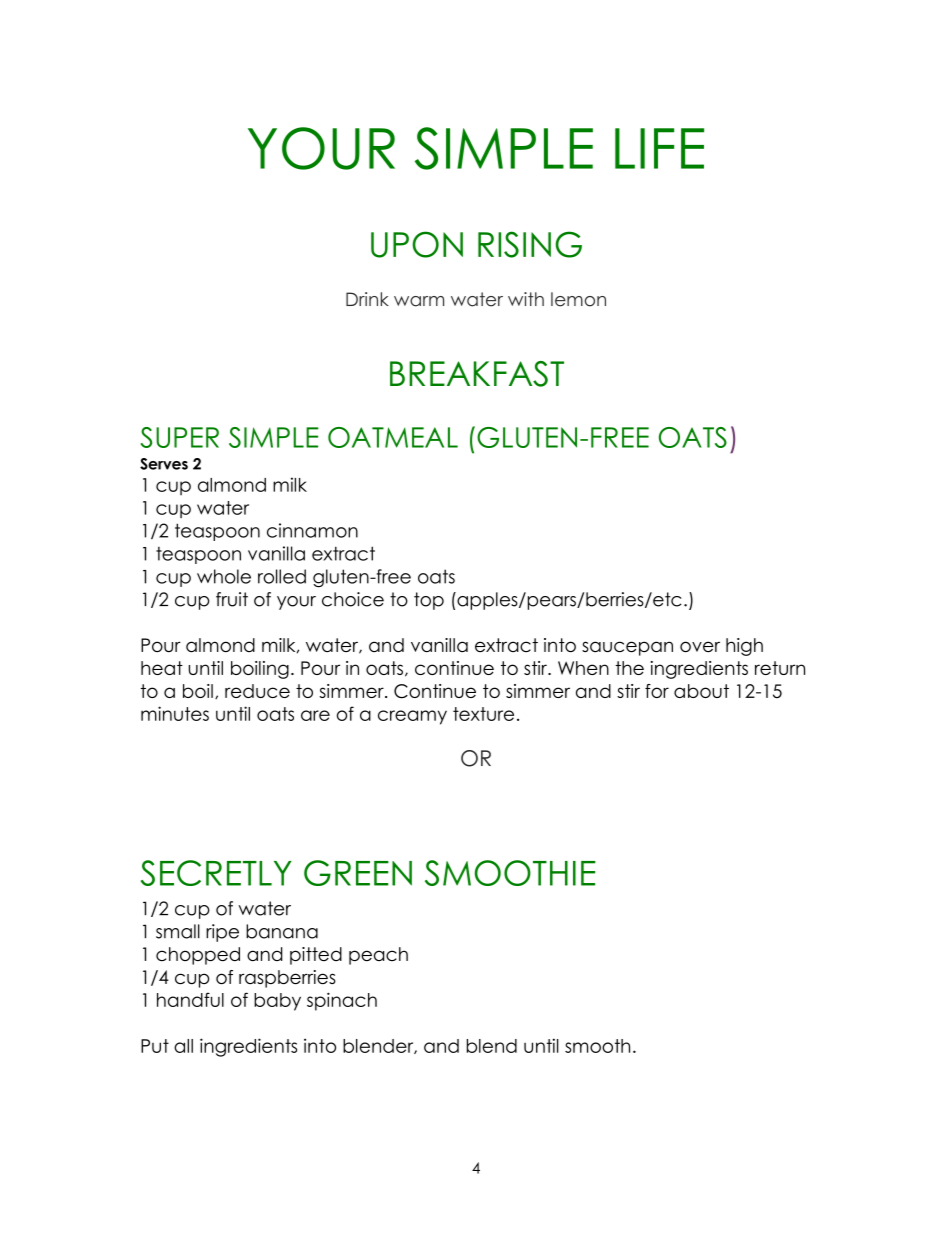  I want to click on top, so click(429, 601).
